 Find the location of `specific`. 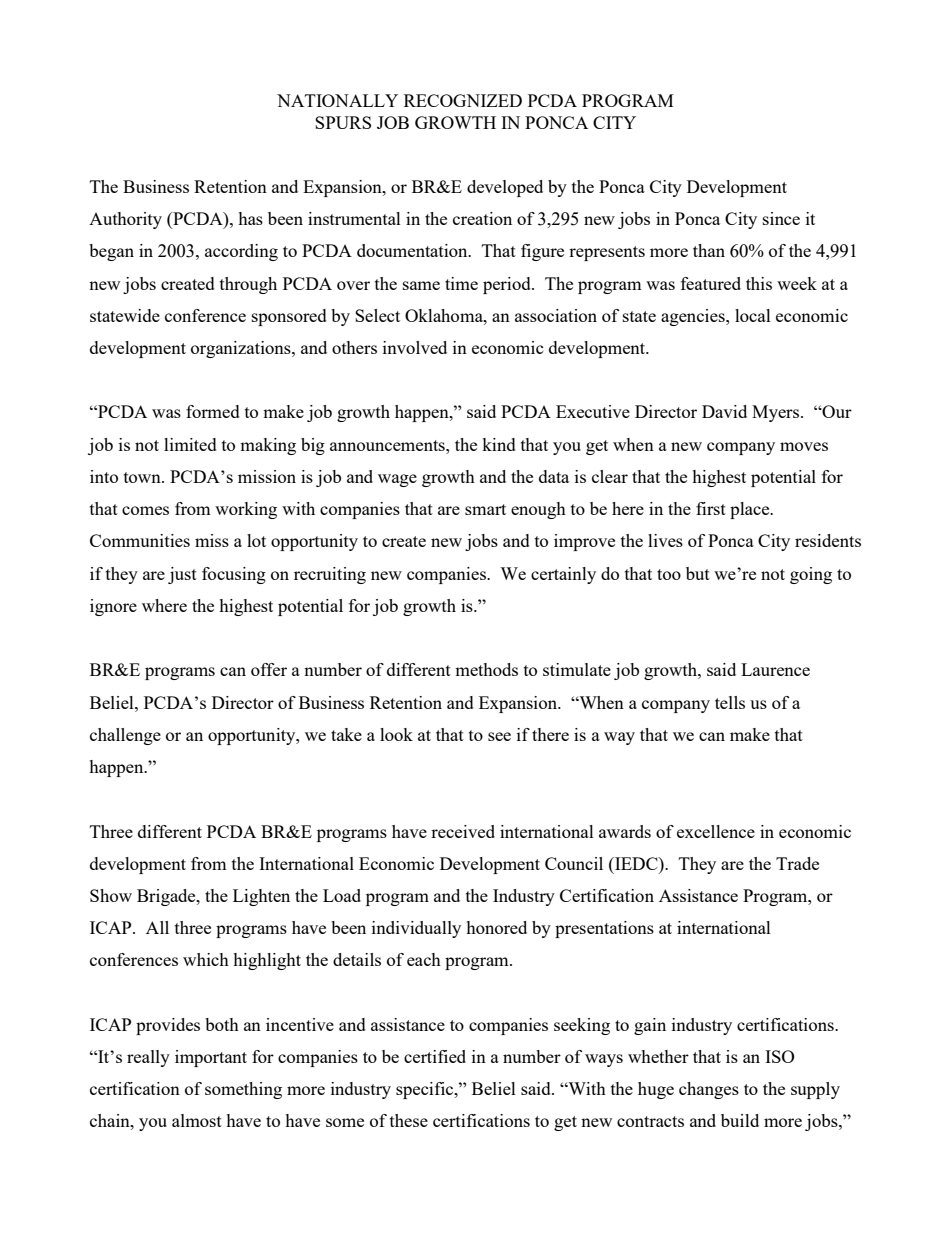

specific is located at coordinates (426, 1090).
